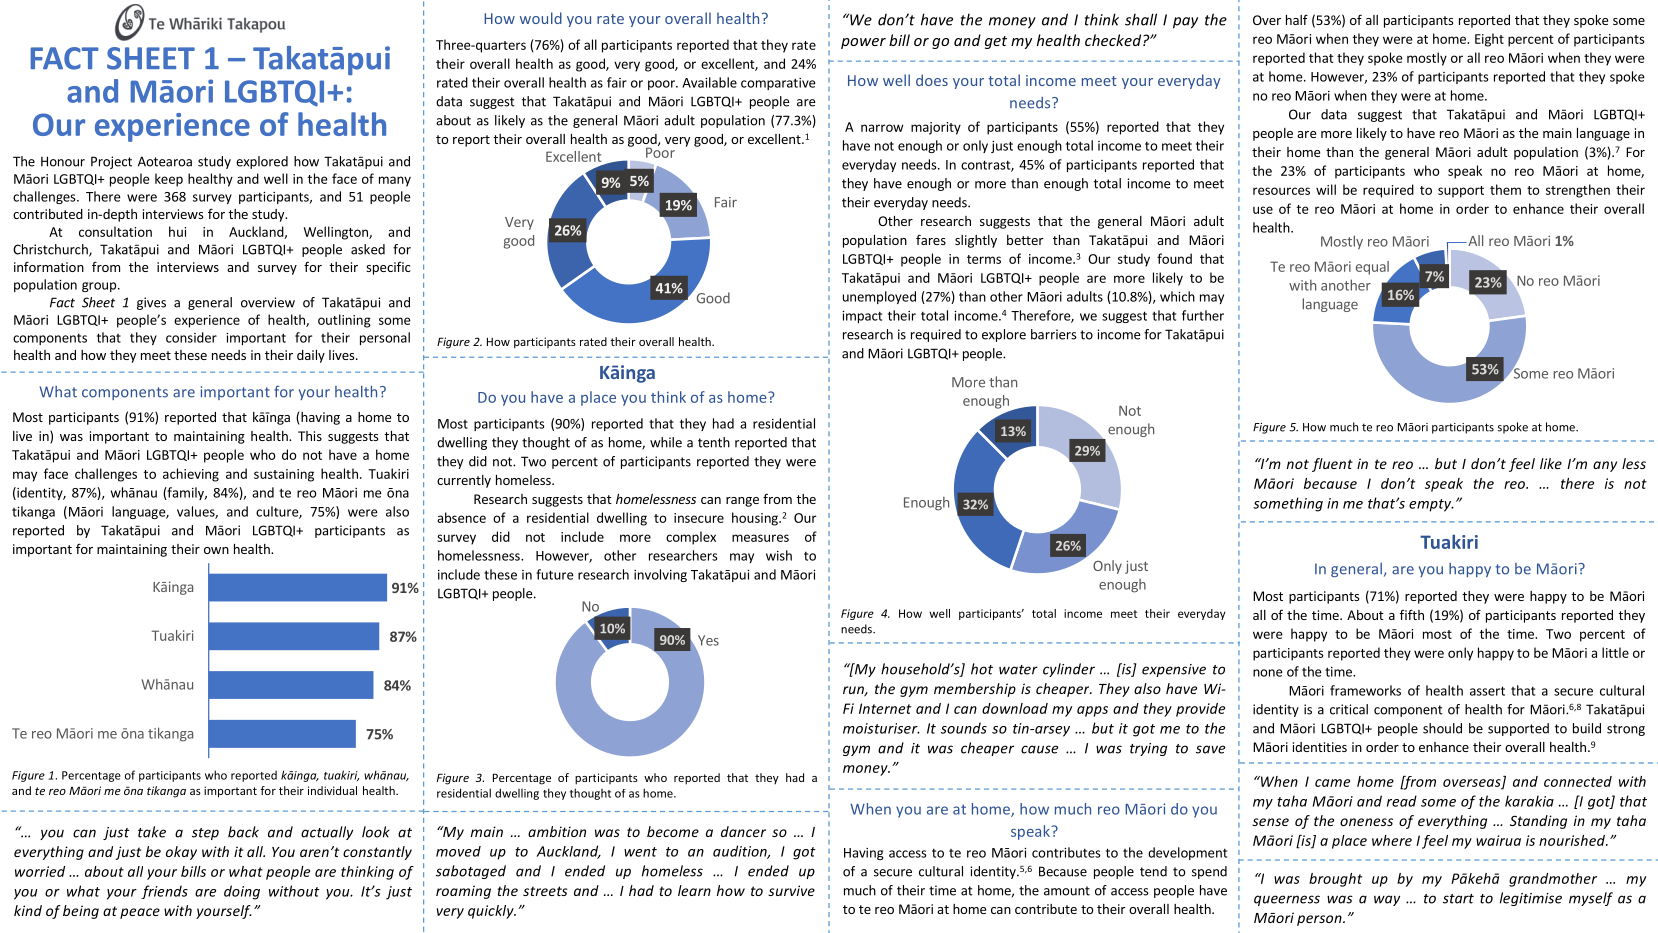 The width and height of the document is (1658, 933). What do you see at coordinates (541, 18) in the document?
I see `would` at bounding box center [541, 18].
